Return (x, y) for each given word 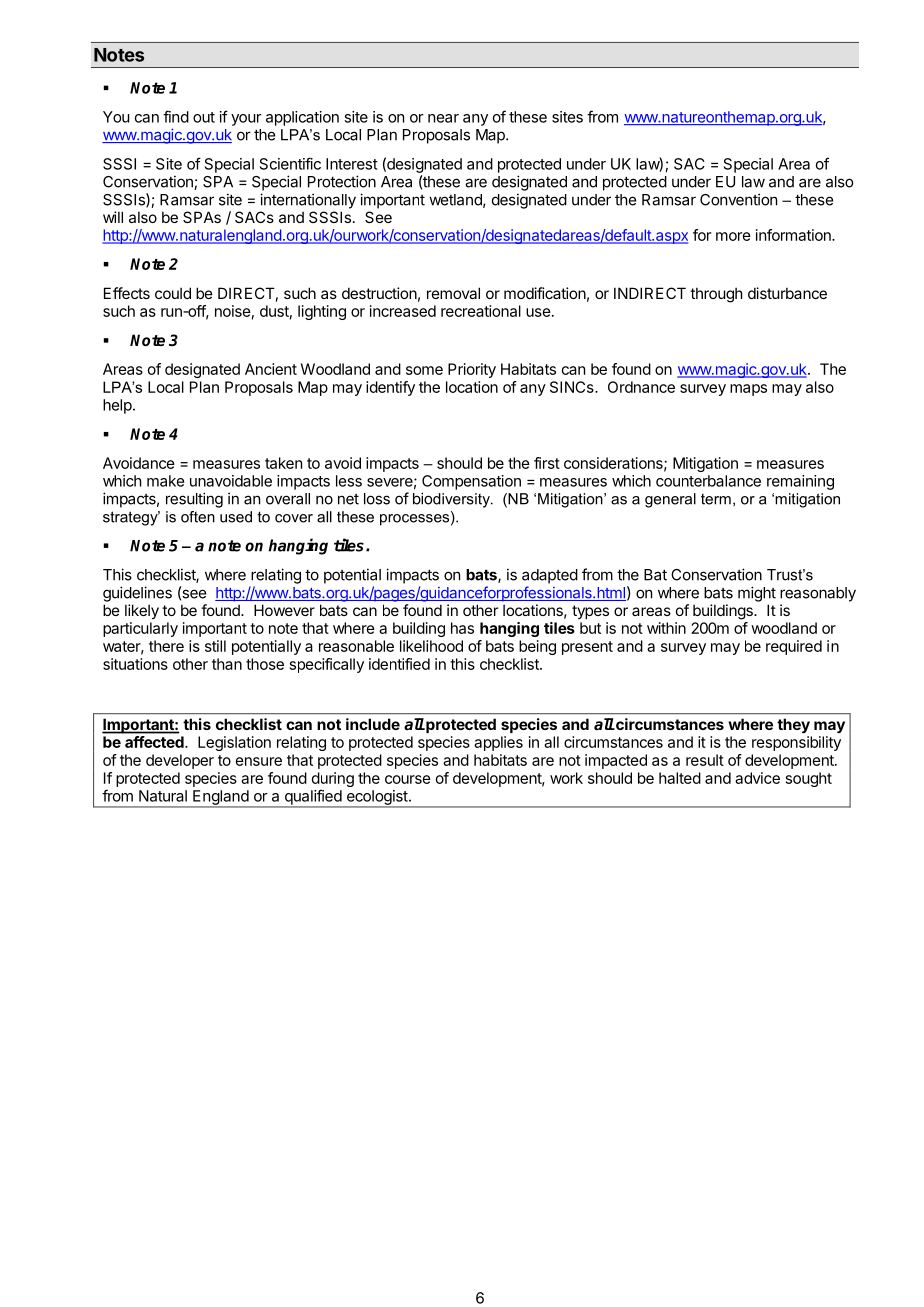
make (165, 481)
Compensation (471, 482)
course (408, 779)
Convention (738, 199)
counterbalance (708, 481)
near (443, 118)
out (204, 117)
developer (180, 761)
